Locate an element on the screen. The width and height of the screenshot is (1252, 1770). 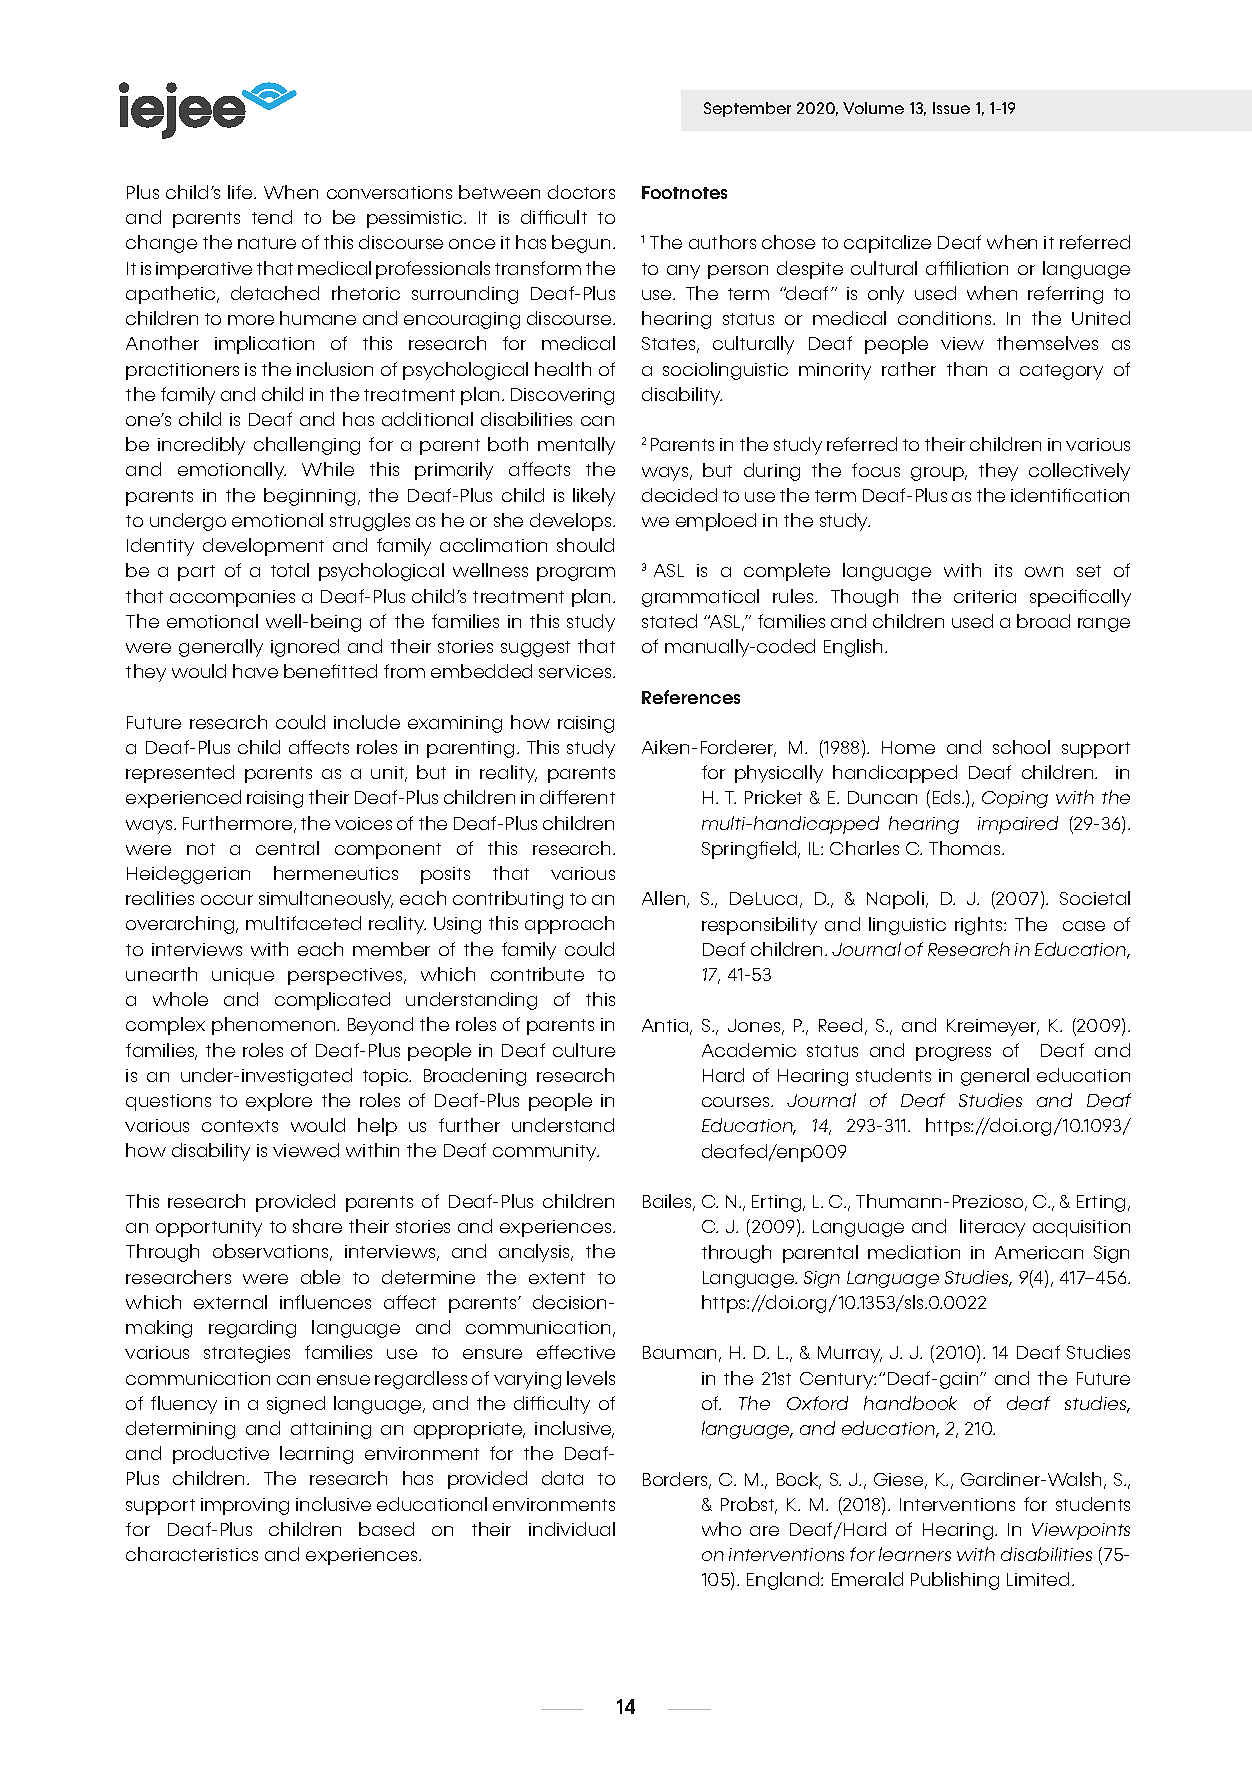
criteria is located at coordinates (985, 596).
